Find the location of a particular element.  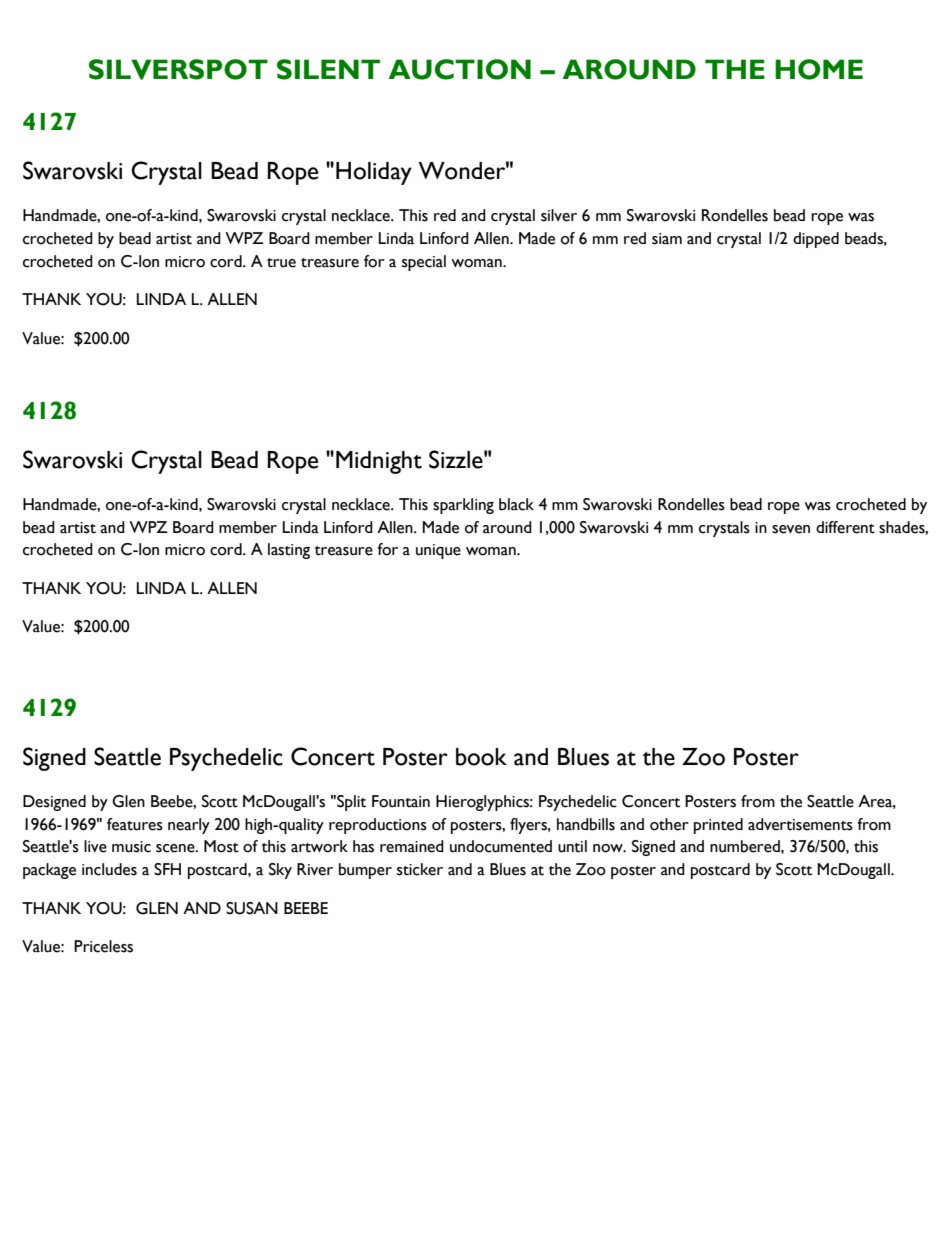

sticker is located at coordinates (420, 869).
